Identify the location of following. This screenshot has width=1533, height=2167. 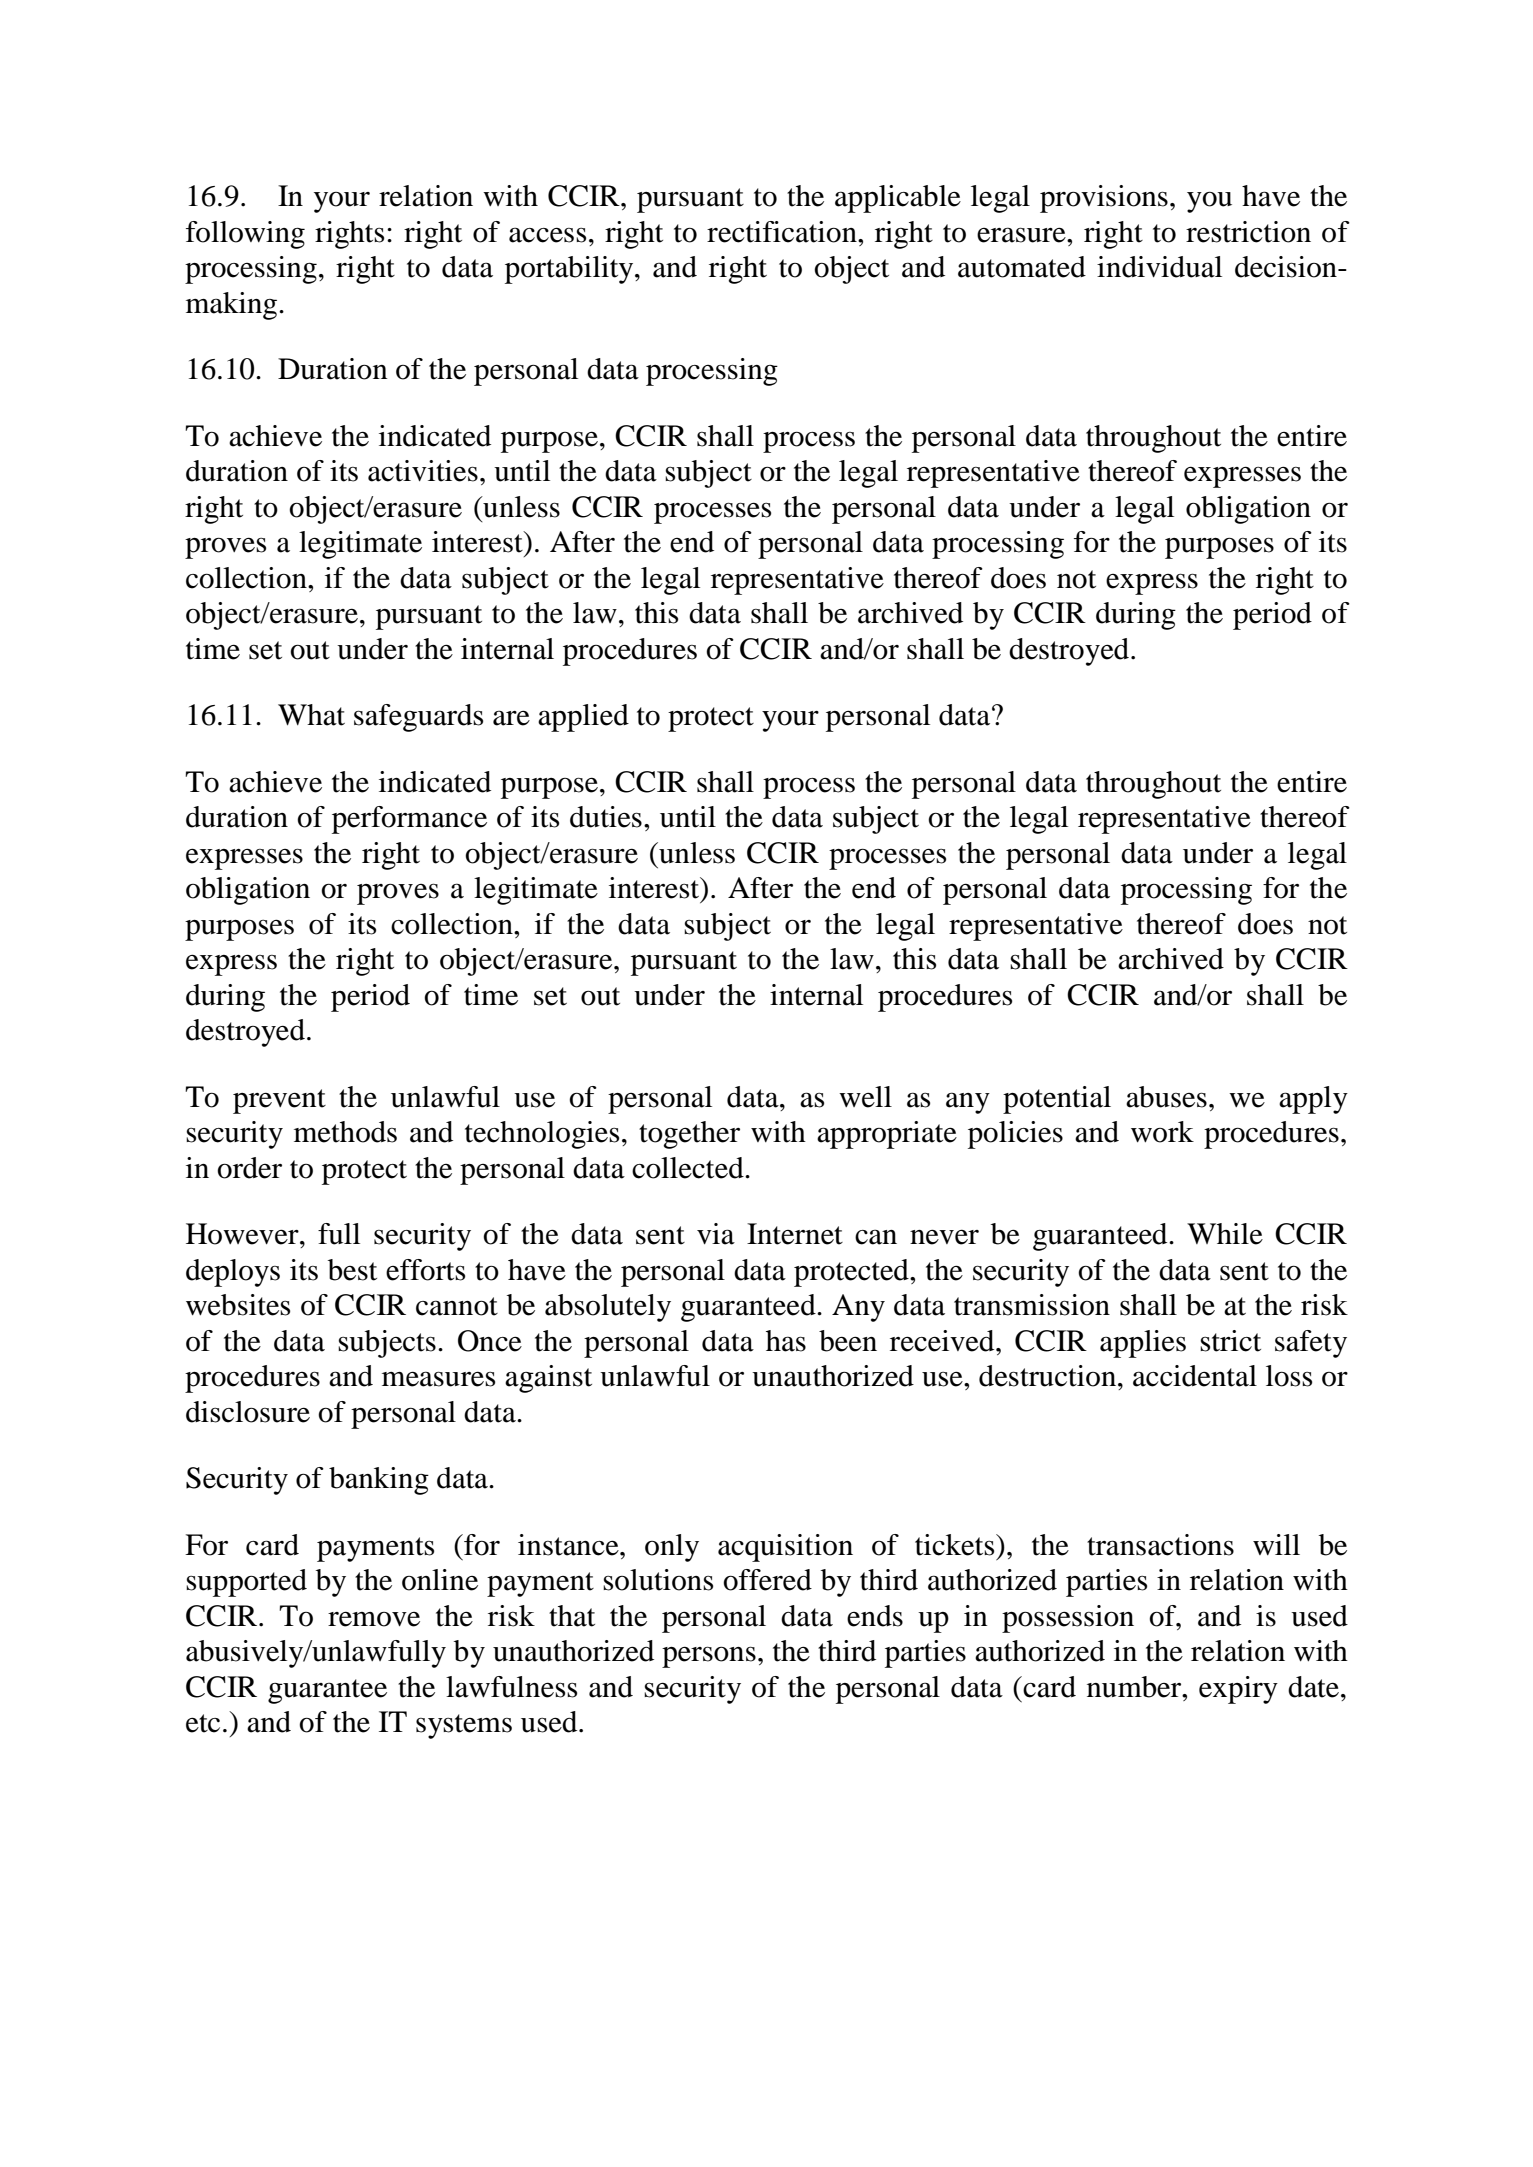
(245, 235).
